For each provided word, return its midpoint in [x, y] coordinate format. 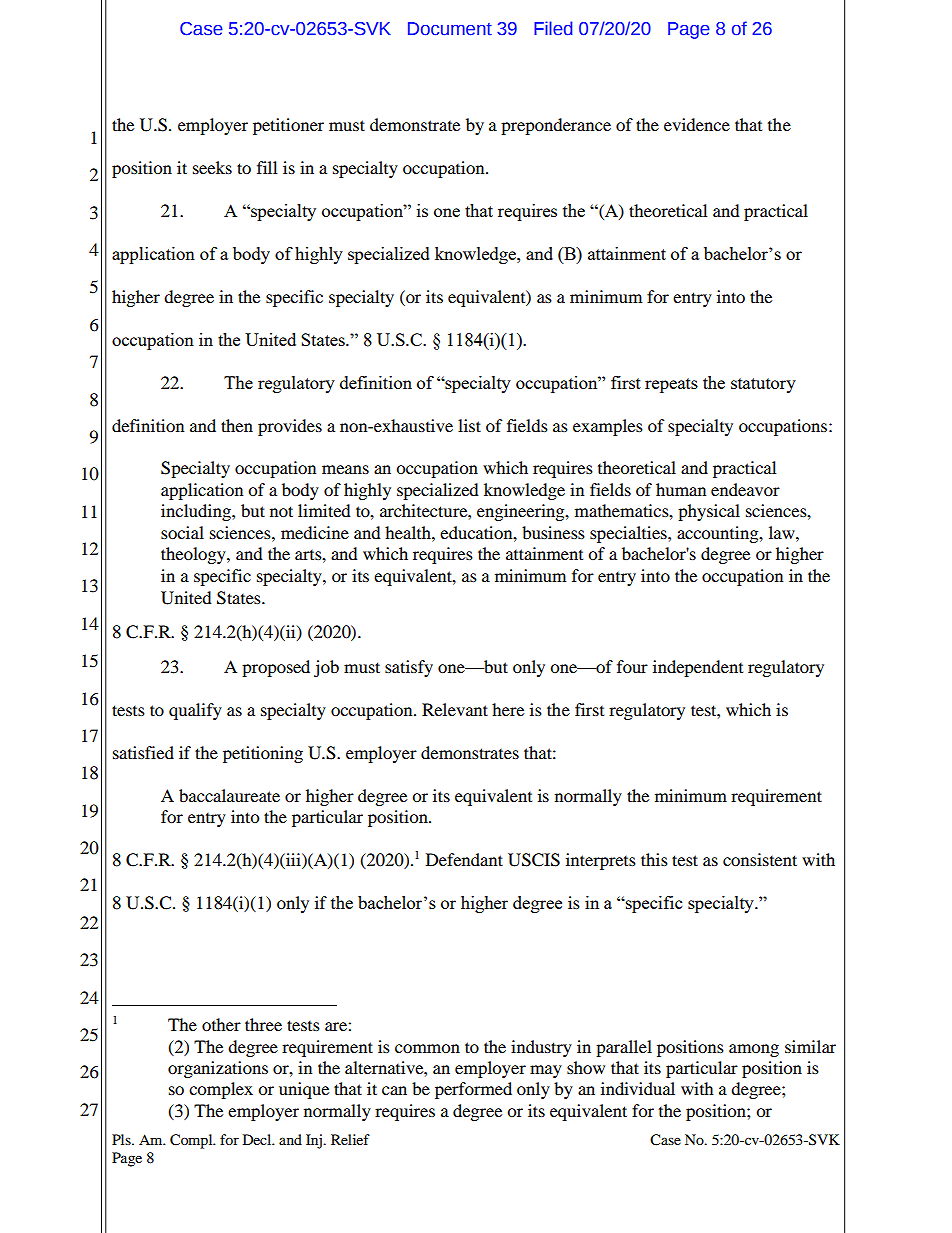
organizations [218, 1069]
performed [473, 1090]
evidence [697, 124]
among [754, 1050]
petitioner [288, 126]
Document [450, 29]
